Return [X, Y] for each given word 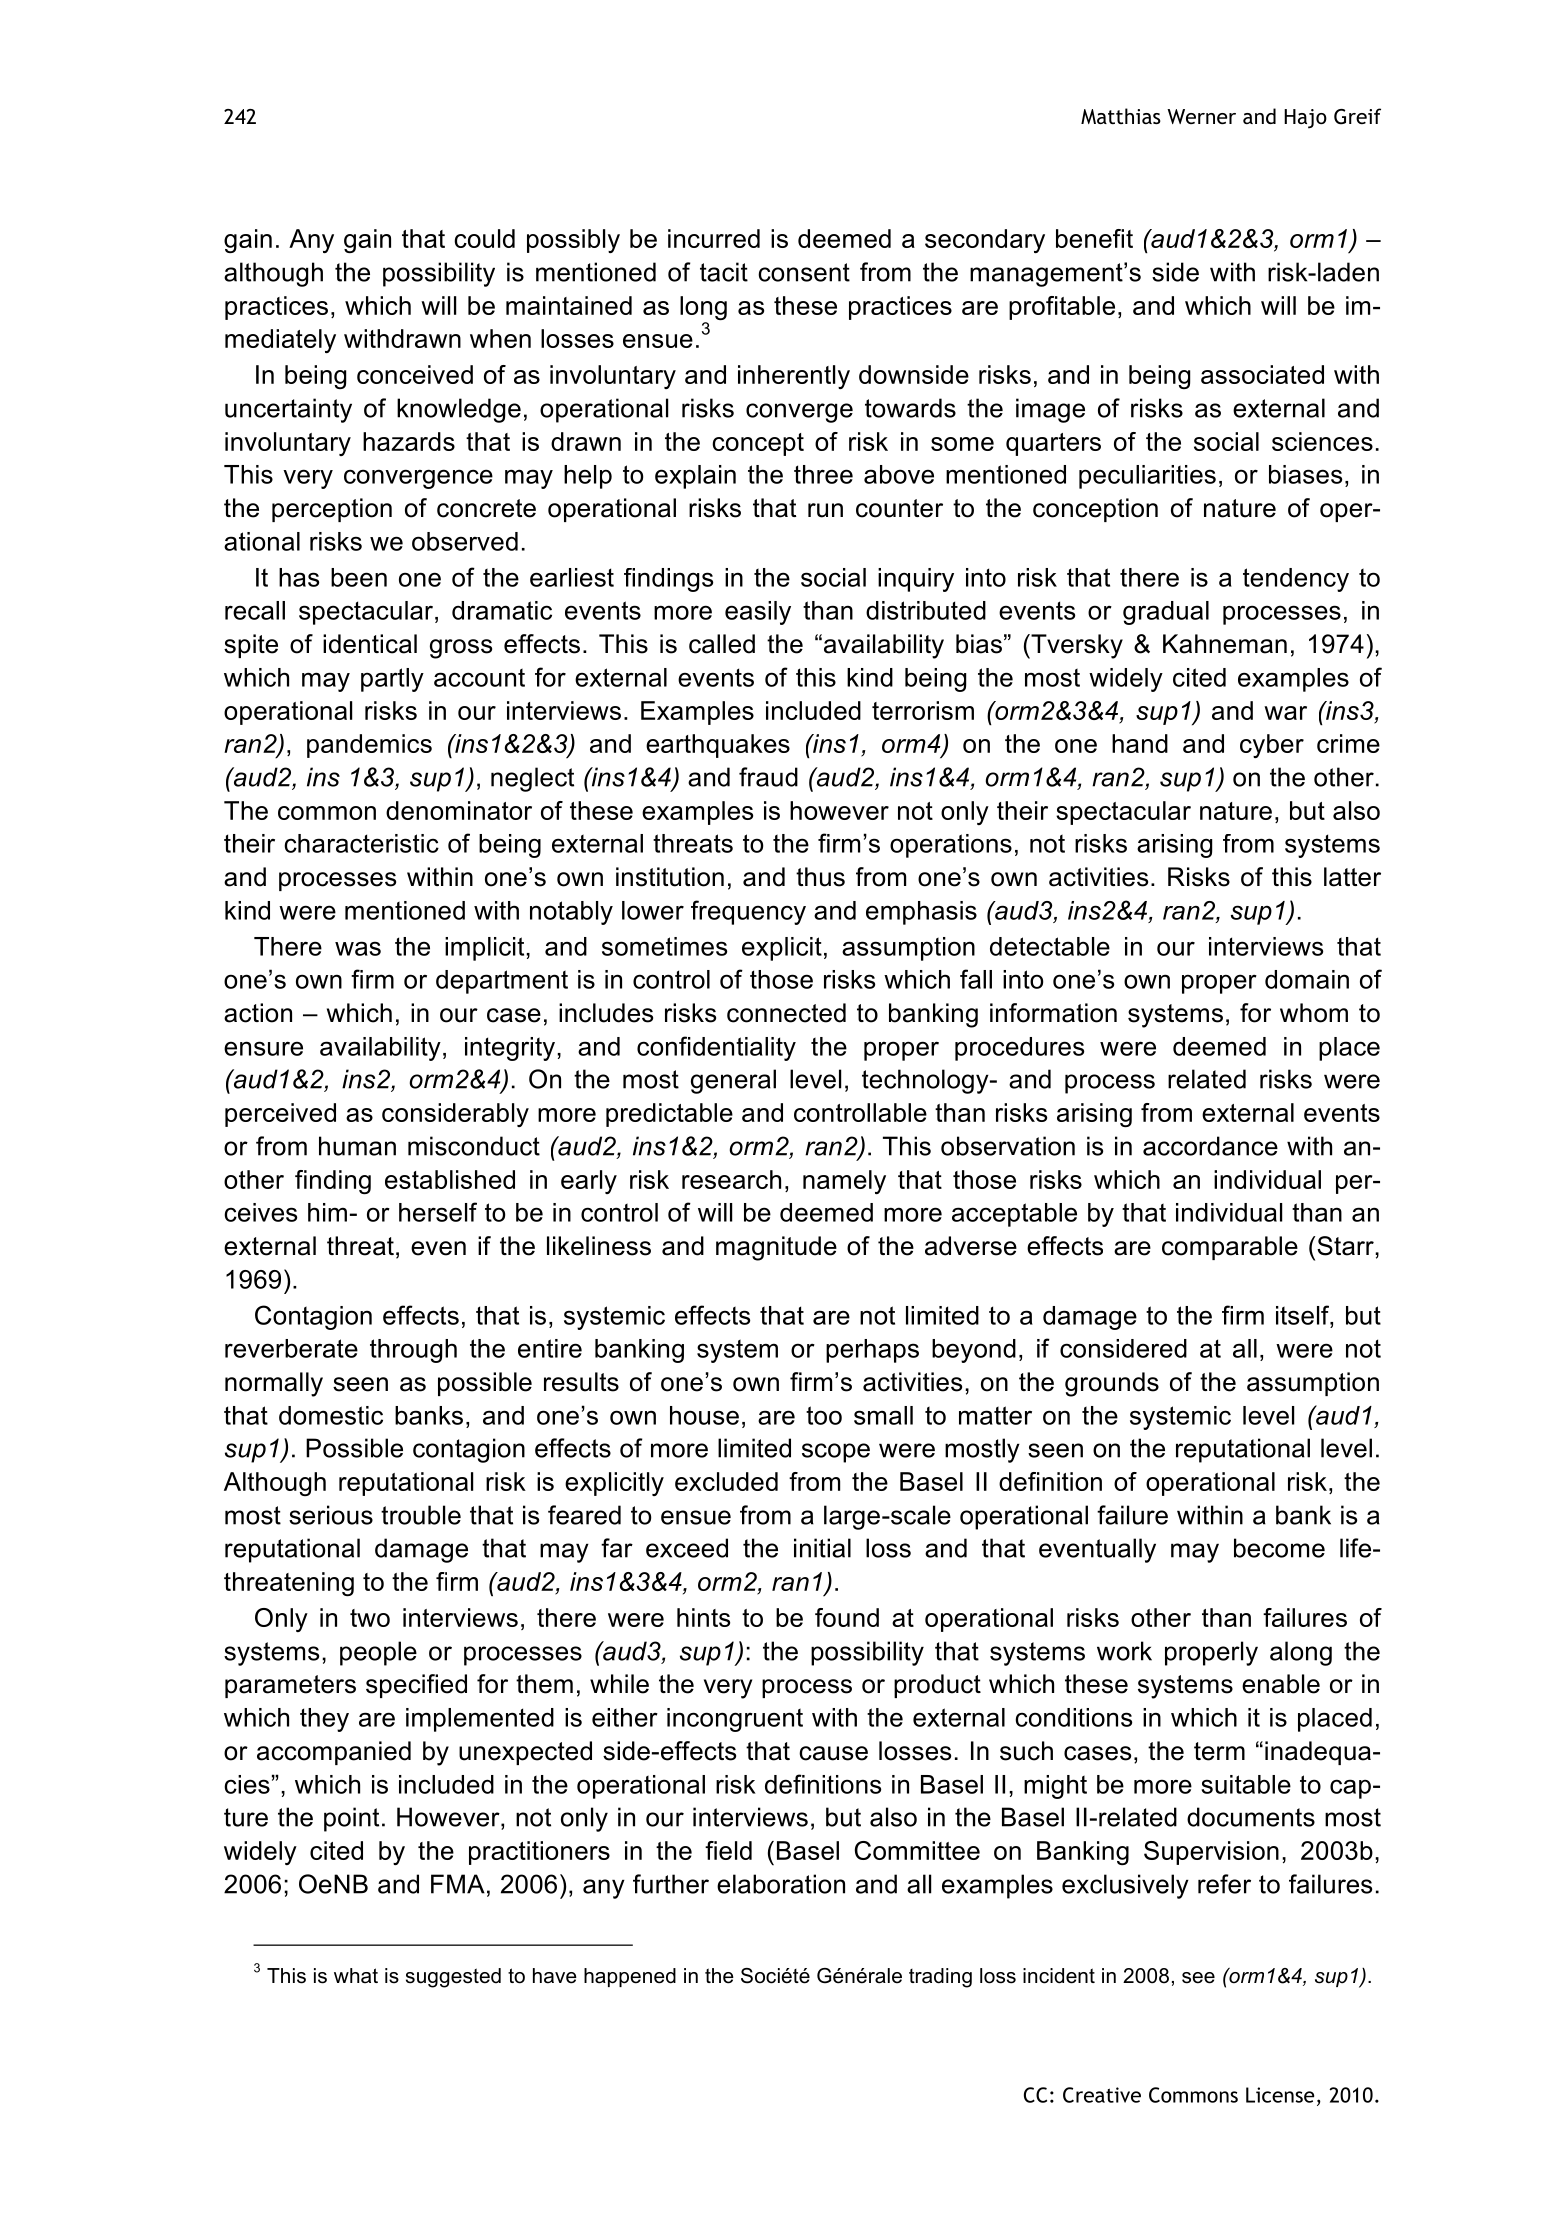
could [484, 238]
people [378, 1653]
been [359, 577]
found [847, 1617]
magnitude [776, 1248]
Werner [1201, 116]
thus [820, 877]
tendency [1296, 580]
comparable [1230, 1248]
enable [1281, 1684]
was [358, 948]
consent [804, 272]
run [825, 510]
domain [1307, 979]
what [356, 1976]
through [413, 1351]
